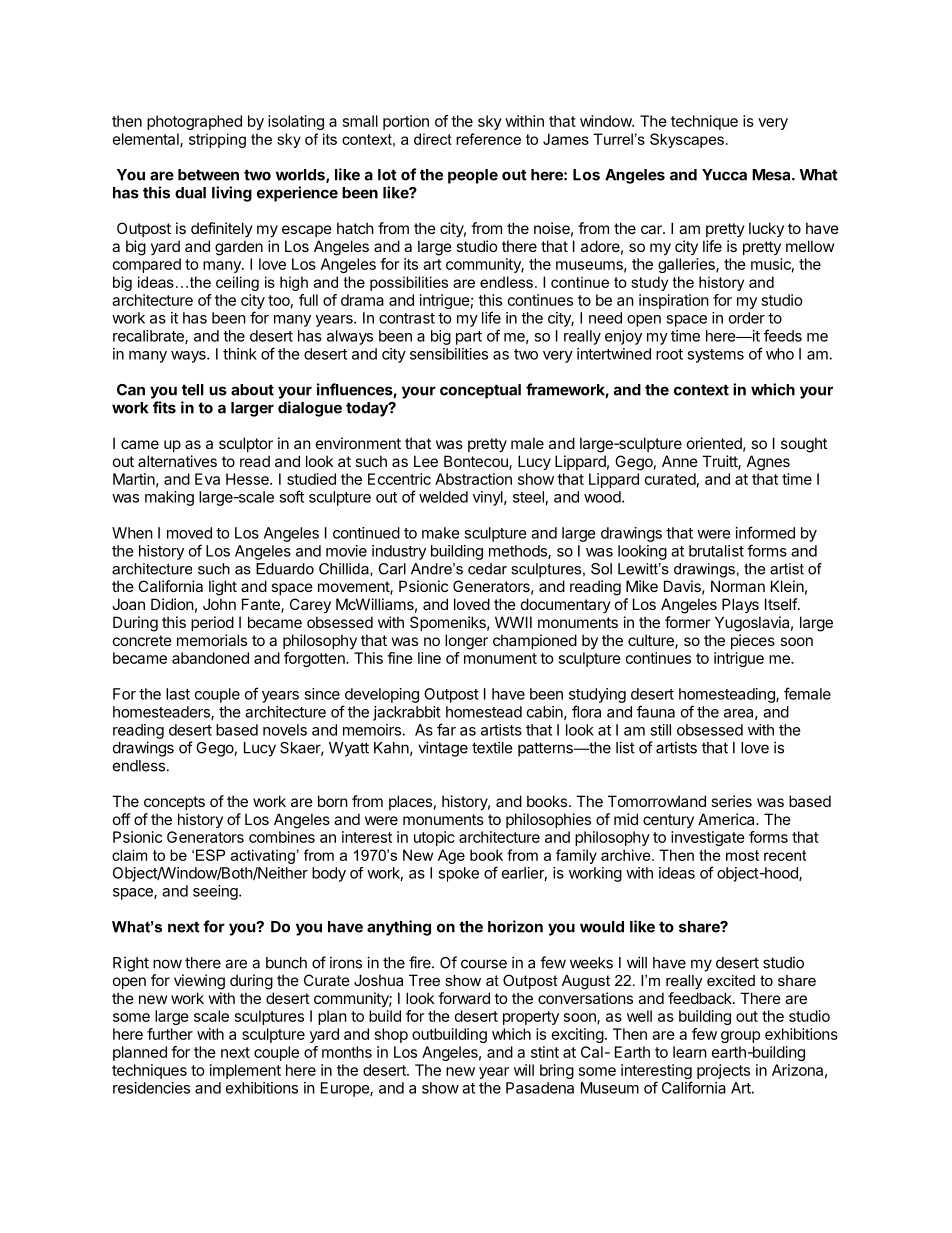 This screenshot has height=1233, width=952. Describe the element at coordinates (724, 175) in the screenshot. I see `Yucca` at that location.
